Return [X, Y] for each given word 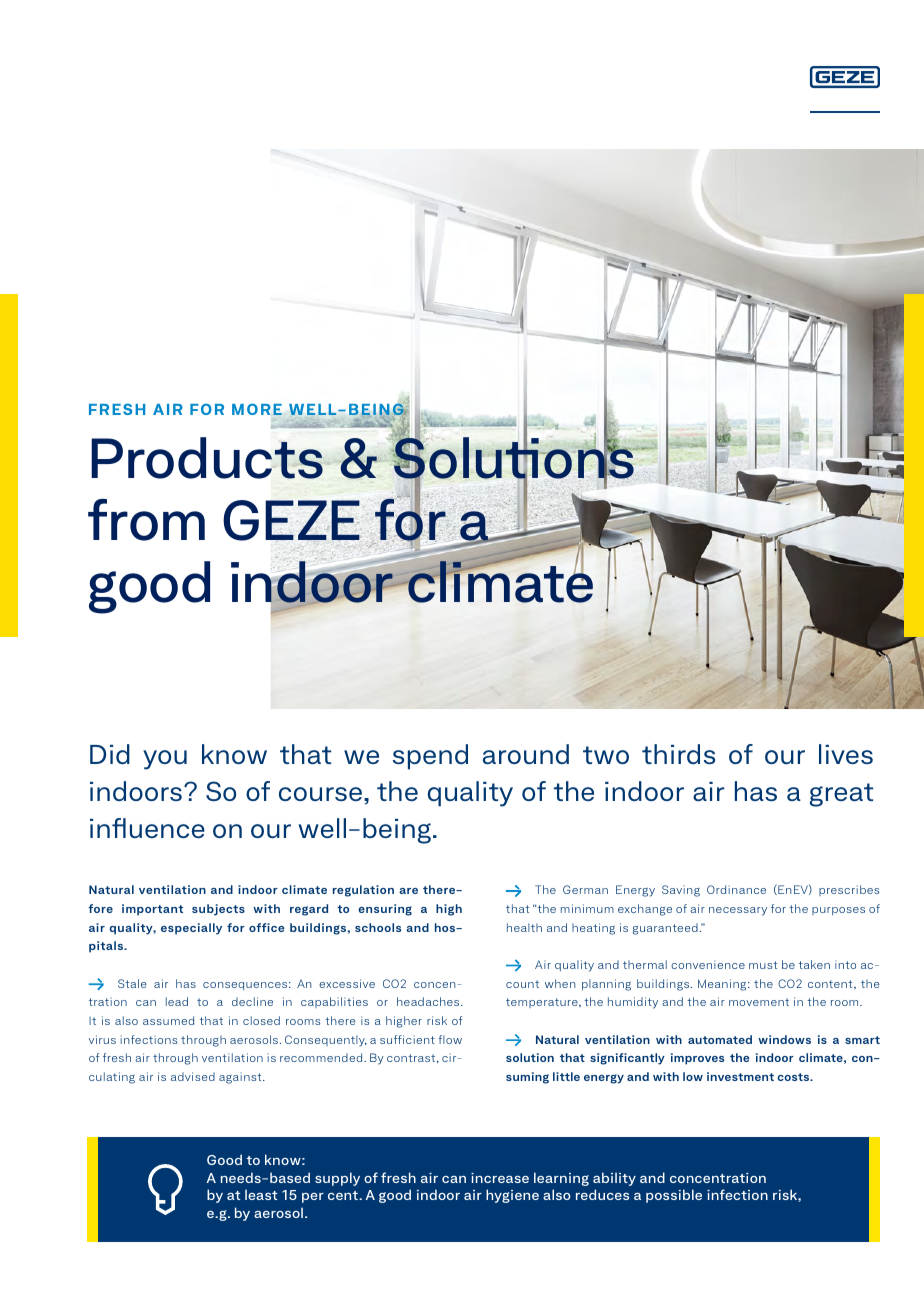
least [261, 1194]
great [841, 795]
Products [208, 458]
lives [846, 754]
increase [500, 1178]
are [408, 891]
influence [147, 828]
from [146, 520]
